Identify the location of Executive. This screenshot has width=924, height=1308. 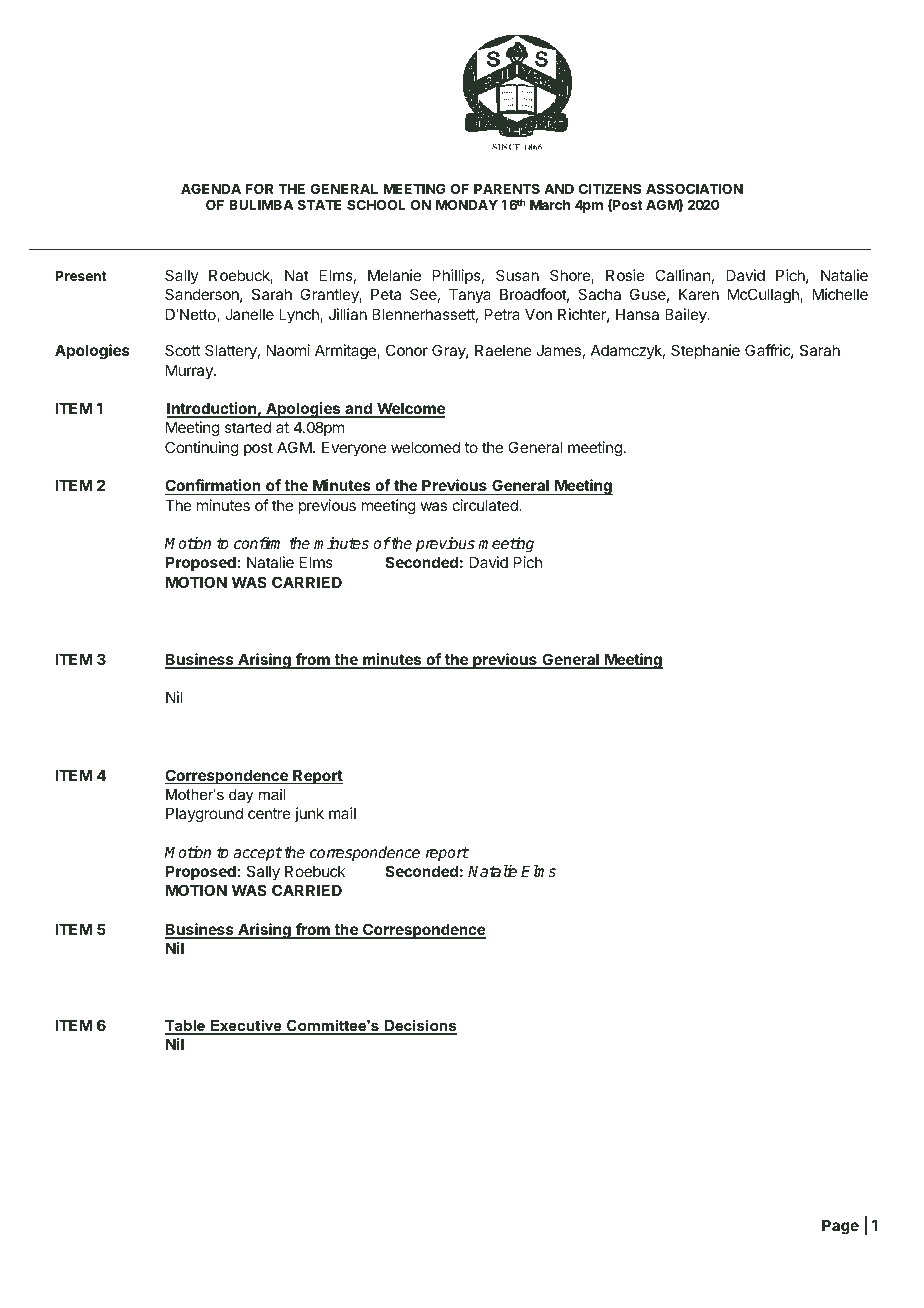
(246, 1027).
